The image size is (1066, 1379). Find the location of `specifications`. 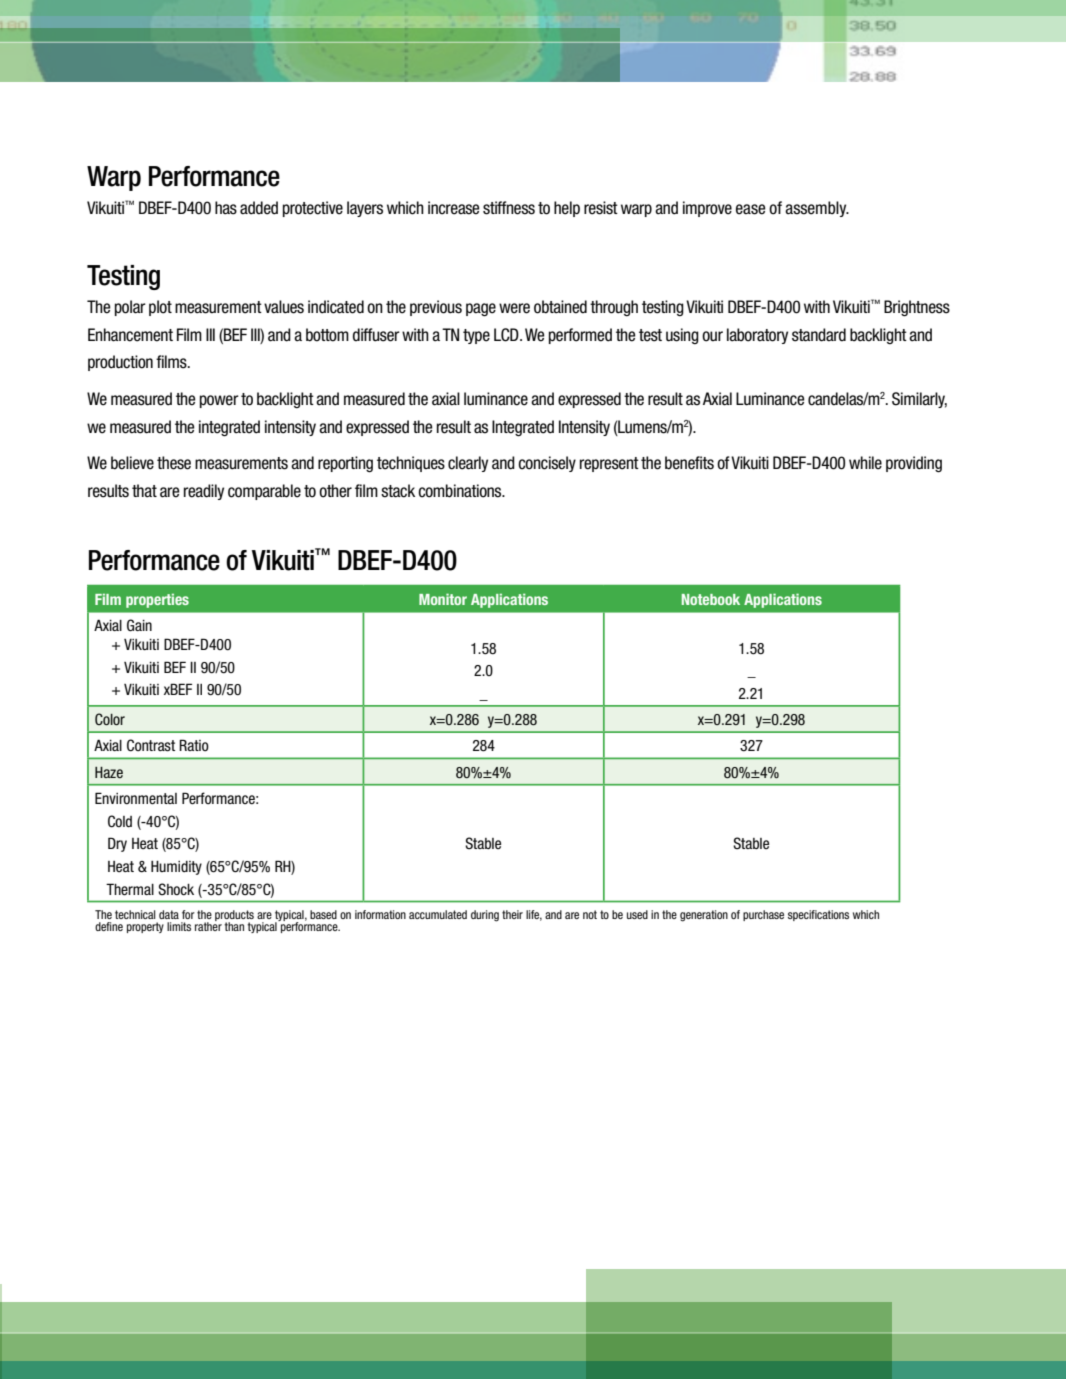

specifications is located at coordinates (818, 915).
